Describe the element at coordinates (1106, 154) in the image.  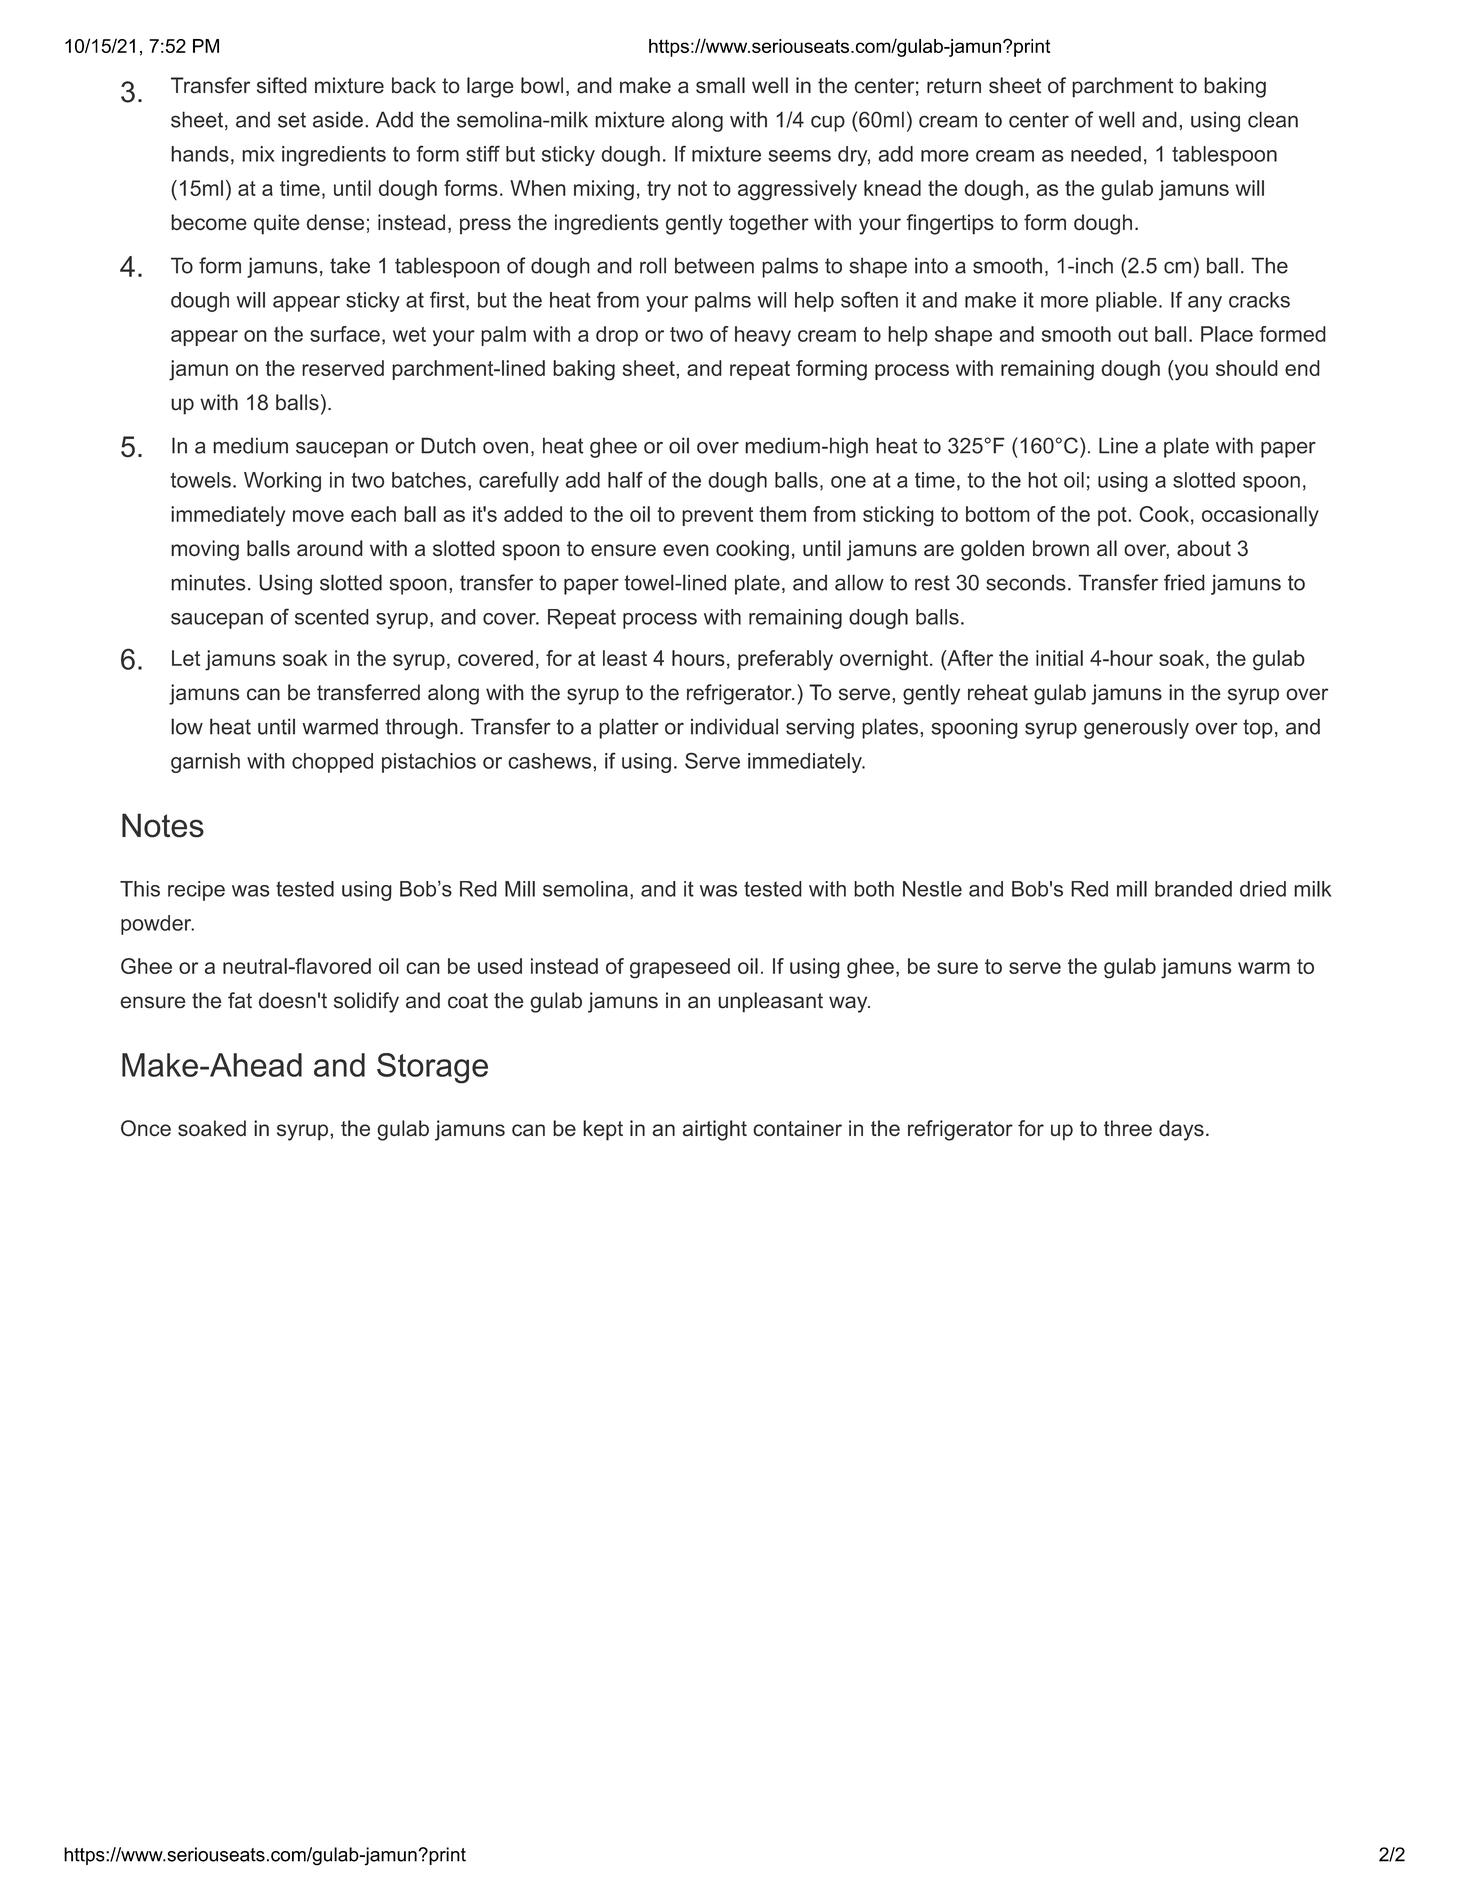
I see `needed` at that location.
